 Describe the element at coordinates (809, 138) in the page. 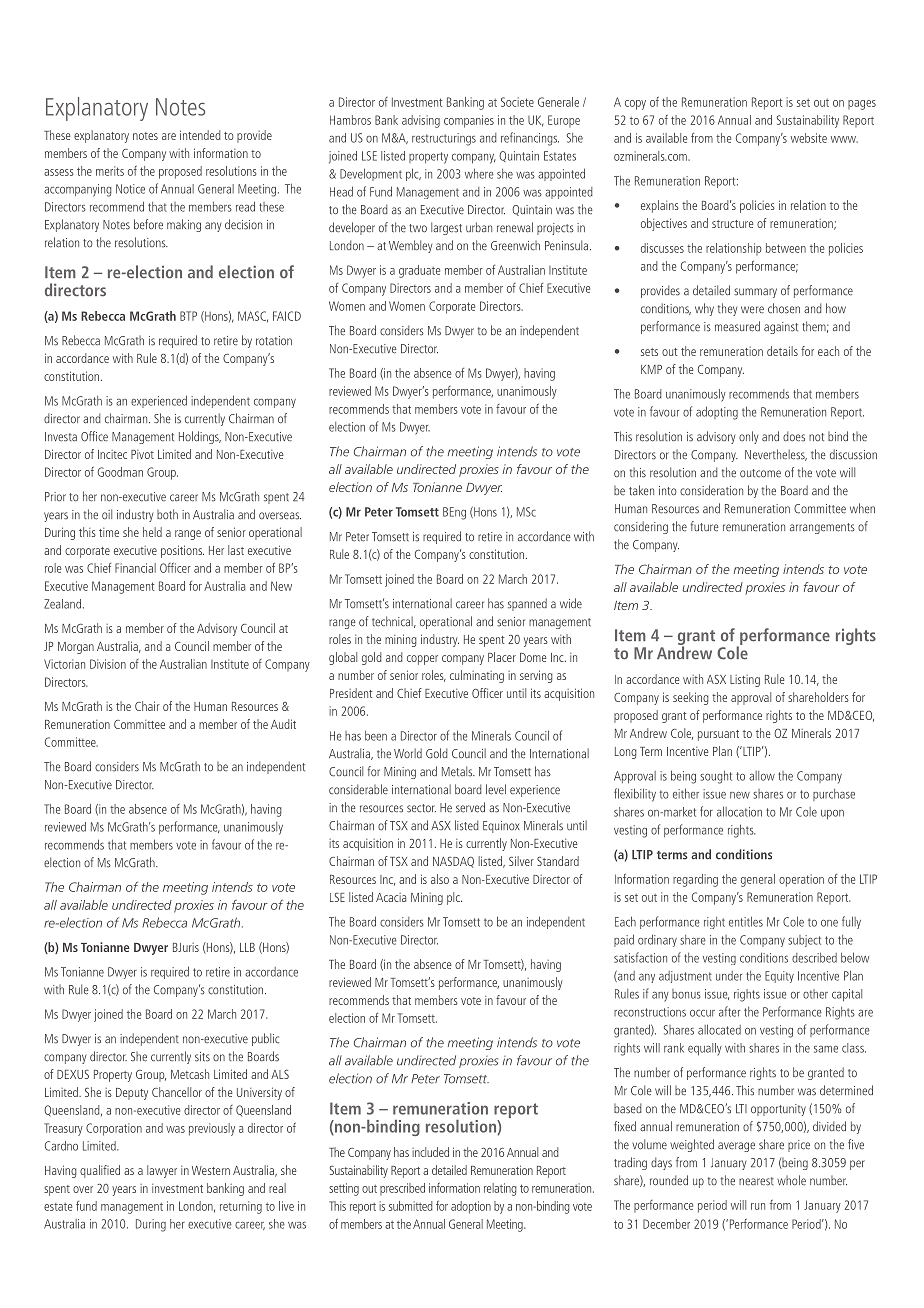

I see `website` at that location.
